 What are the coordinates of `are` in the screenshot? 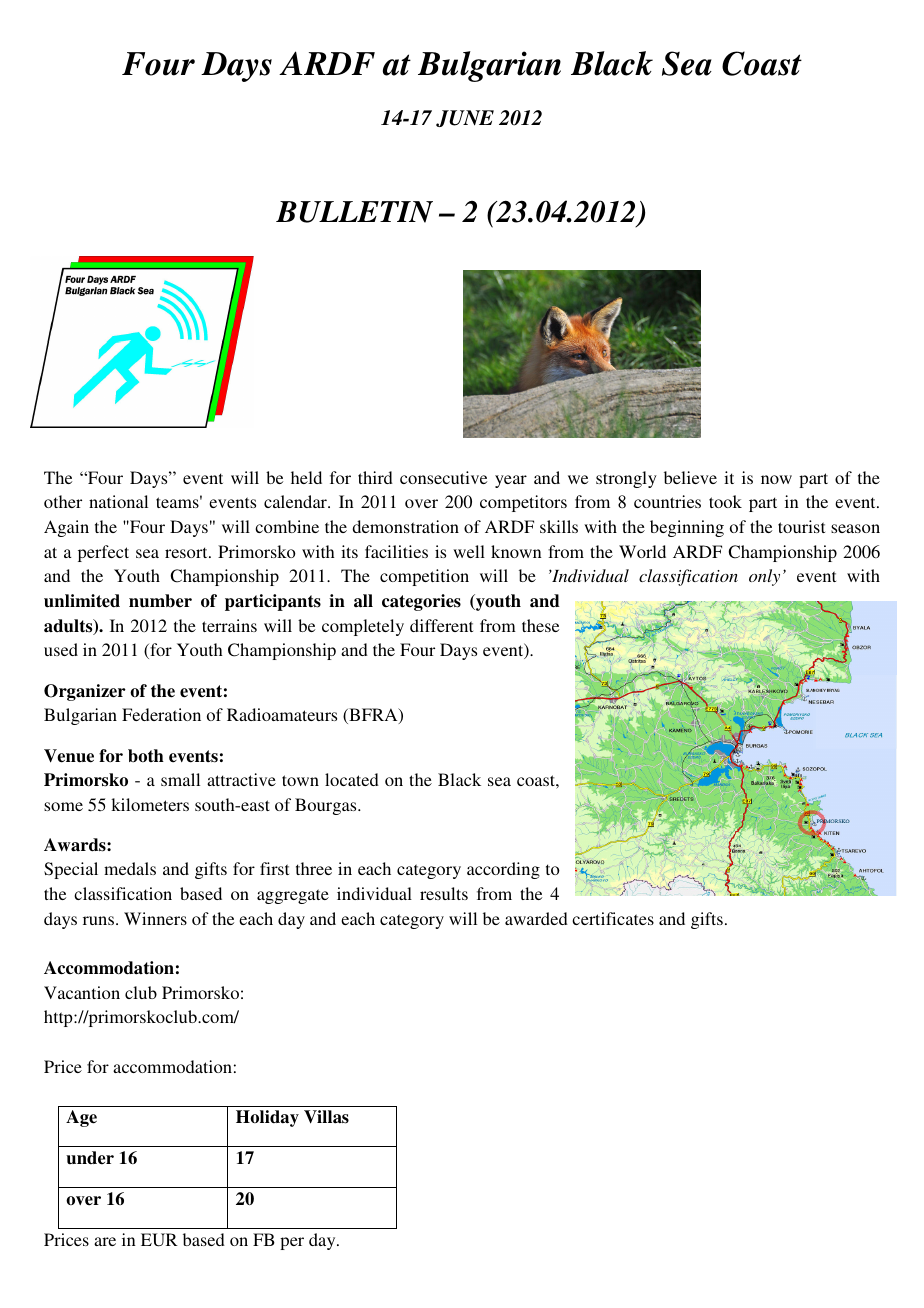 It's located at (105, 1241).
